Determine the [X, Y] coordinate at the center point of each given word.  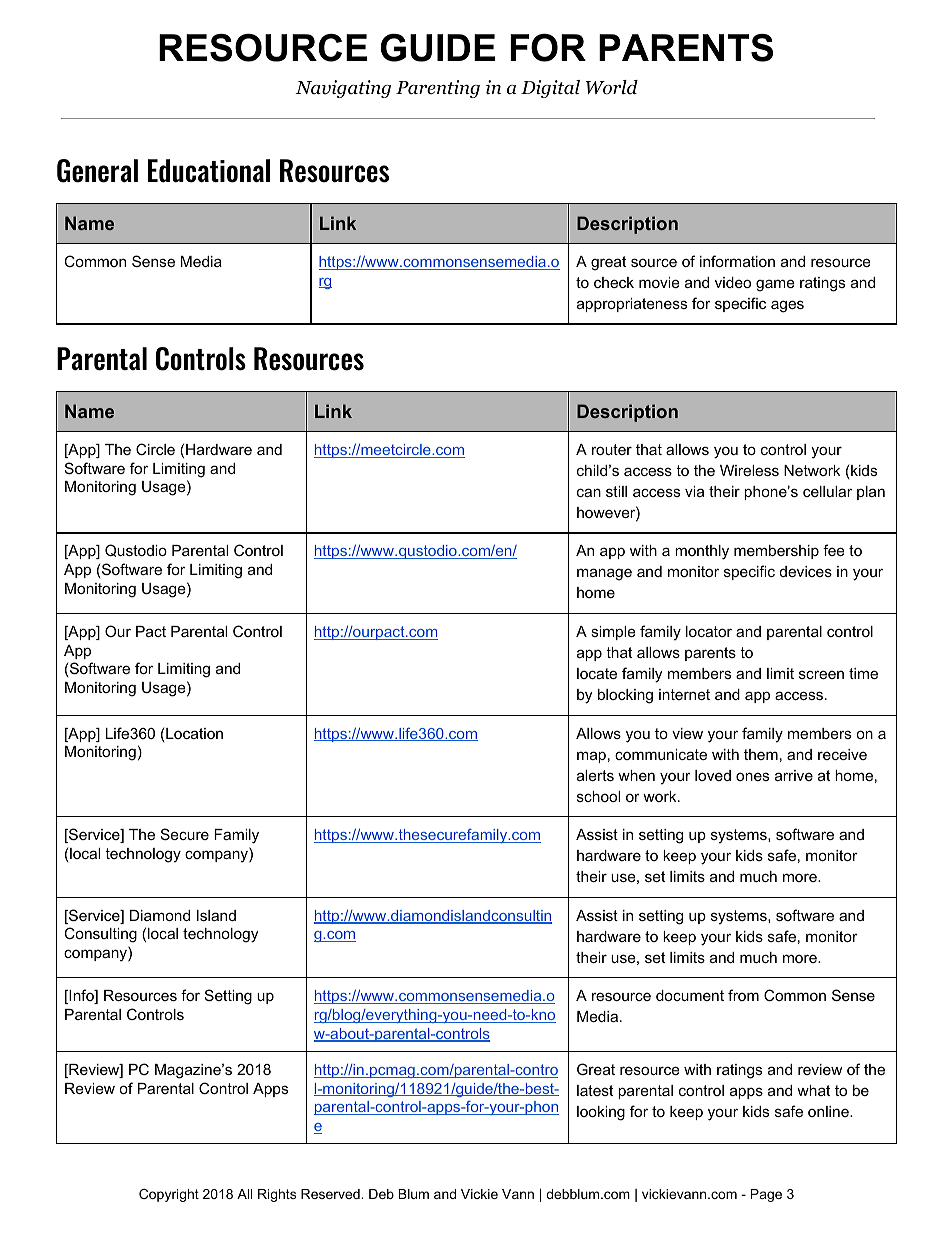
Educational [209, 171]
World [612, 87]
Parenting [438, 89]
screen [821, 674]
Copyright [169, 1195]
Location [193, 735]
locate [597, 673]
